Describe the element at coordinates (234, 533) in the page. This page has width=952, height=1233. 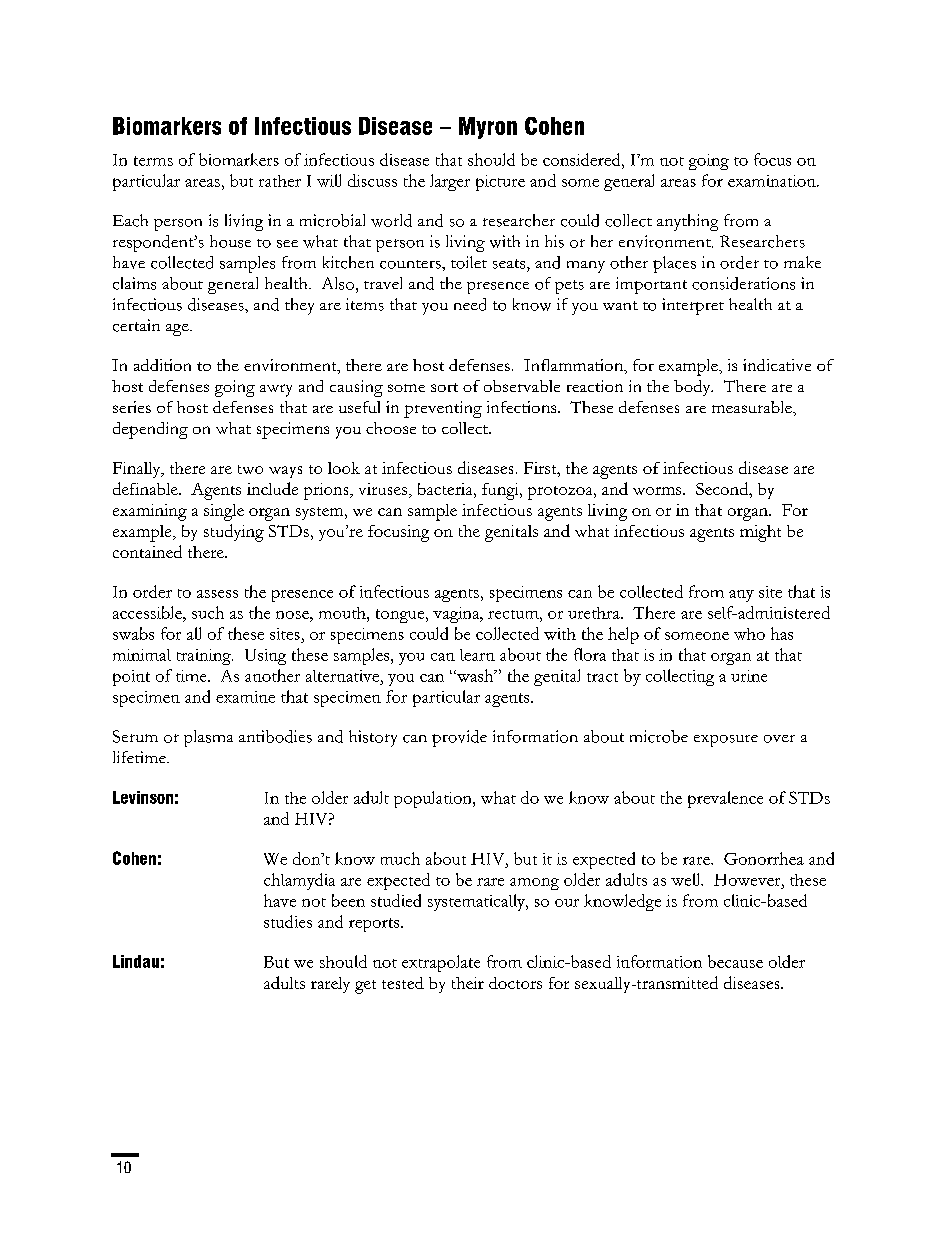
I see `studying` at that location.
